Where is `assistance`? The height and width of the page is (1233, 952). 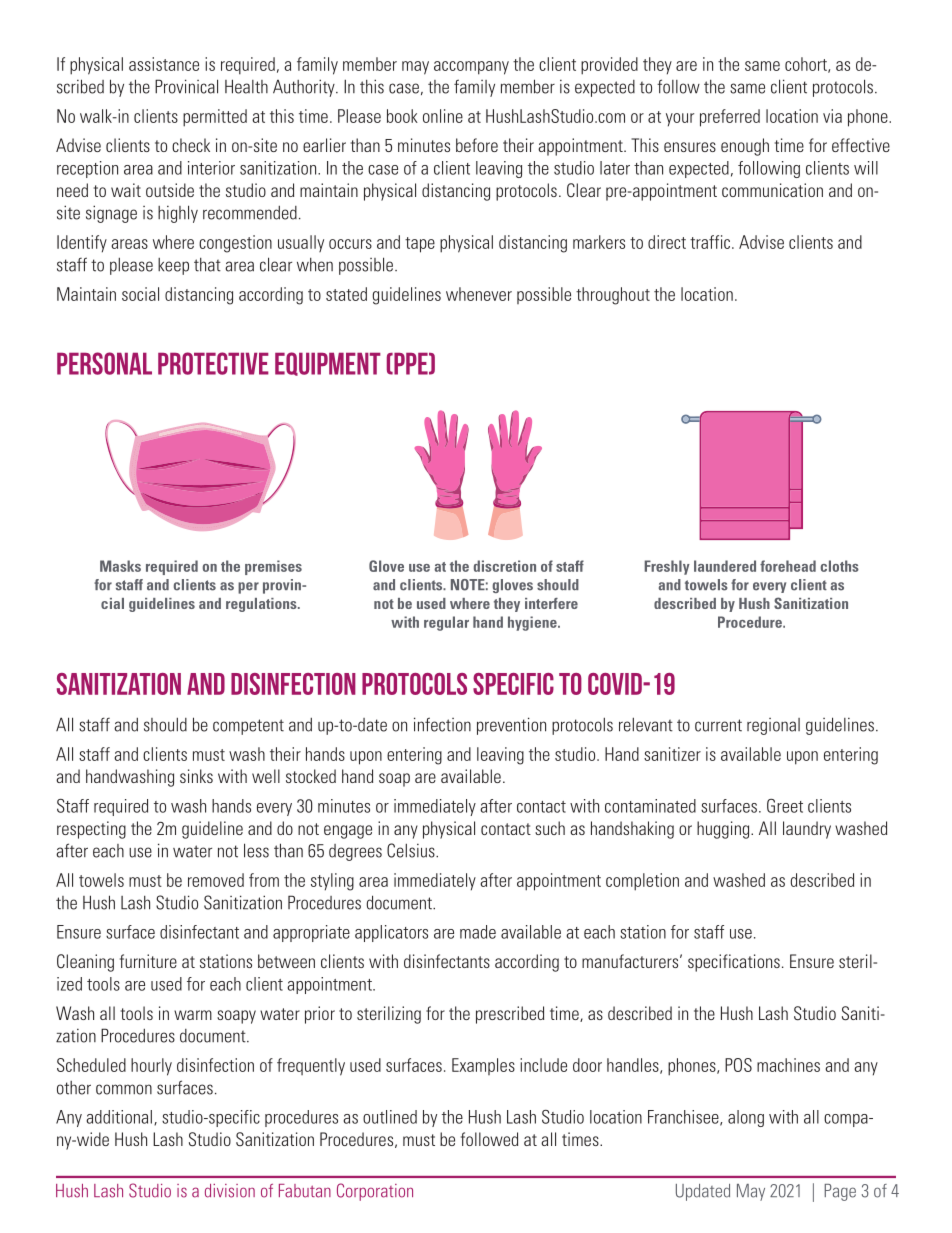
assistance is located at coordinates (164, 64).
